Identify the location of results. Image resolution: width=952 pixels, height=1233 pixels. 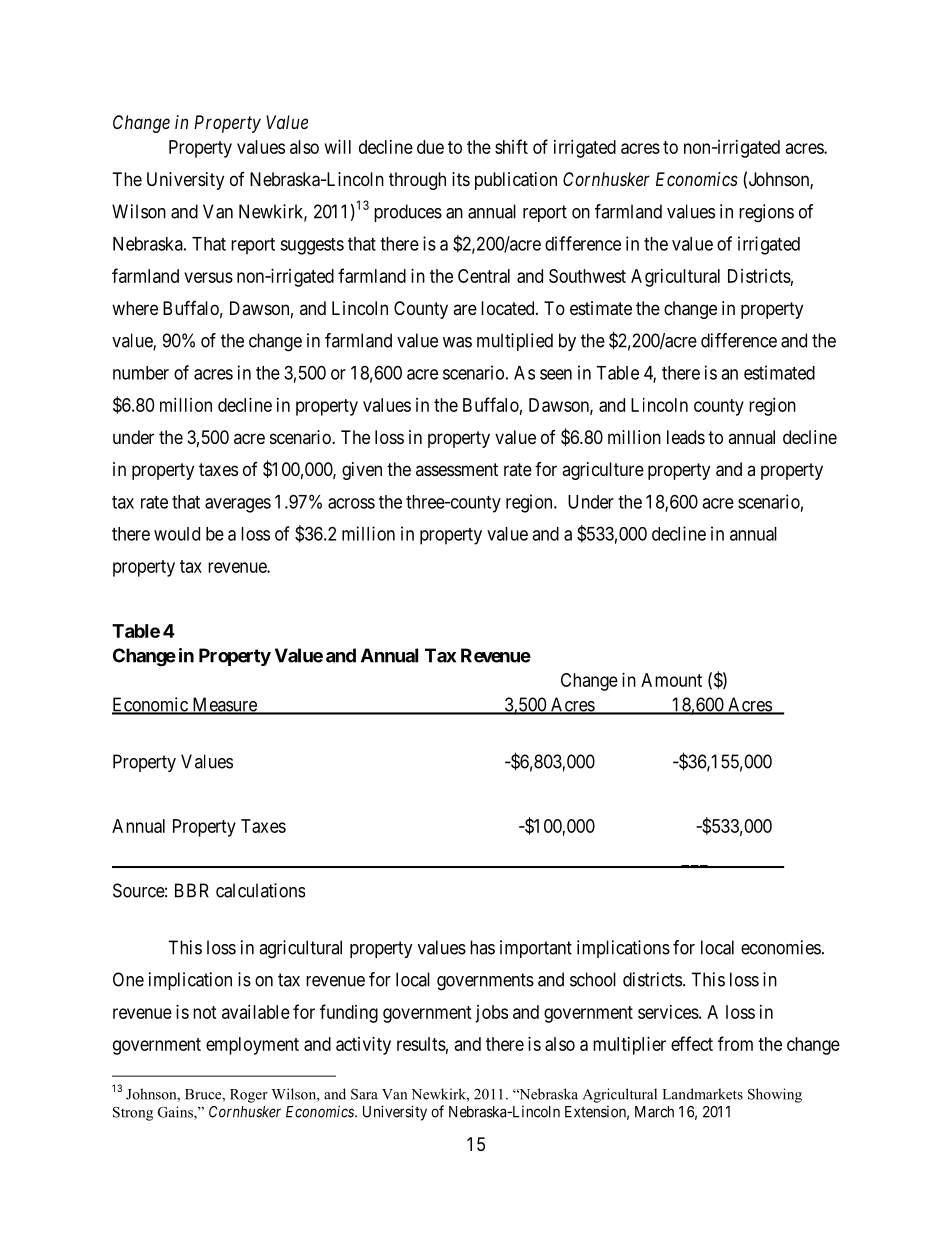
(421, 1044).
